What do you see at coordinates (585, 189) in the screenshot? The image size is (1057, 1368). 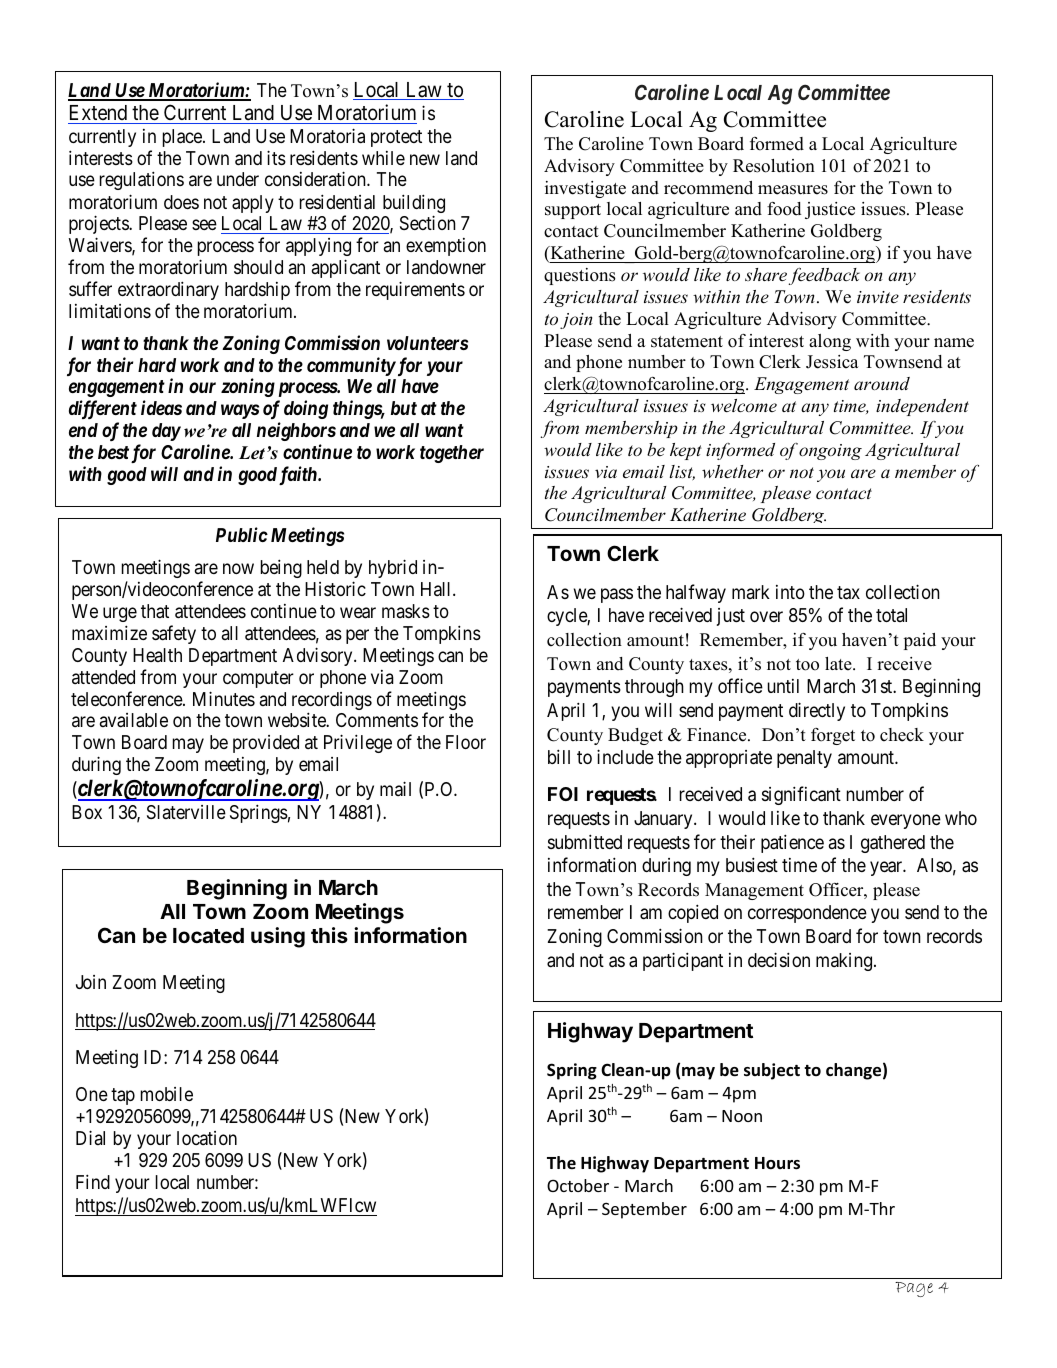 I see `investigate` at bounding box center [585, 189].
